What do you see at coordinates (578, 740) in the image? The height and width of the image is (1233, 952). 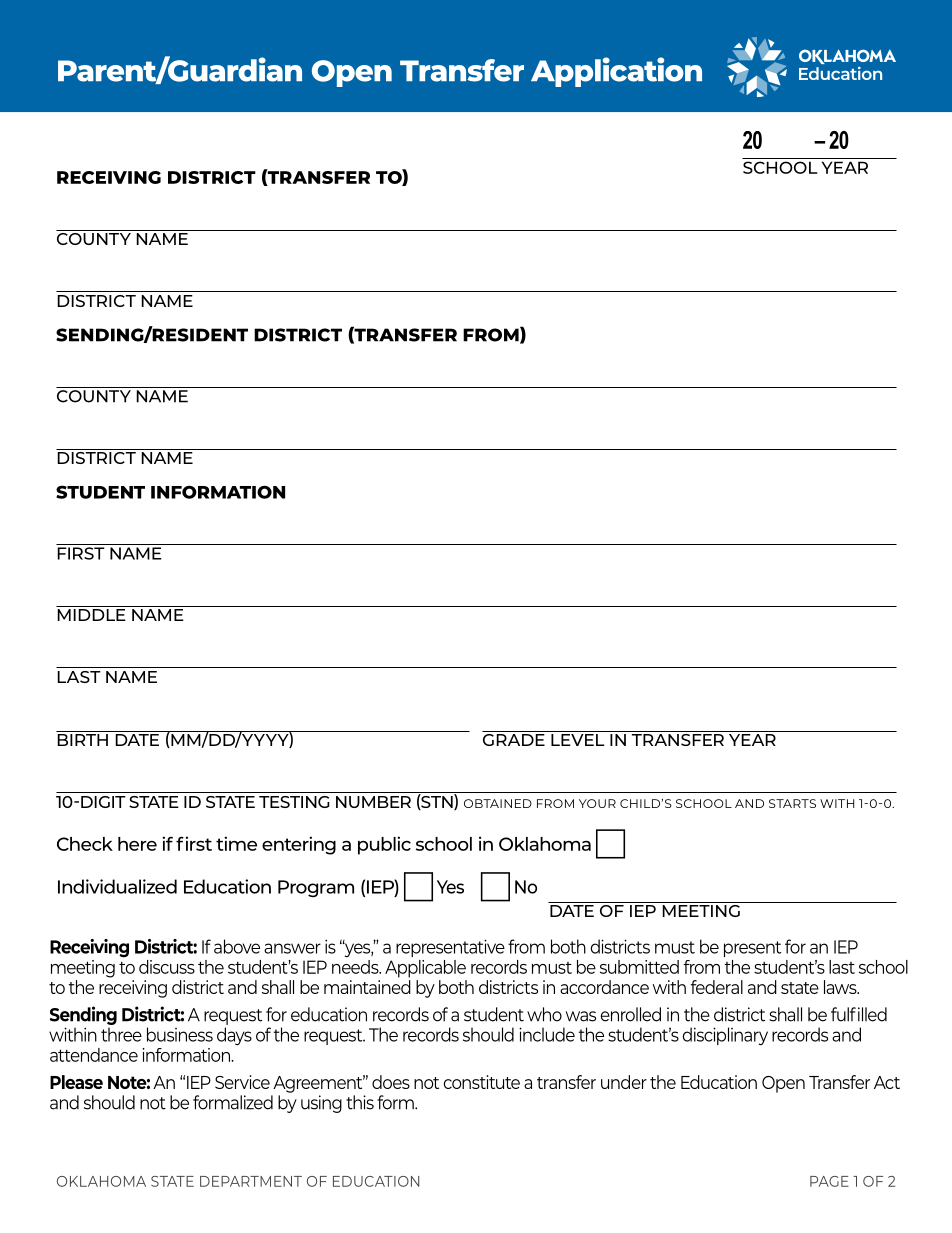 I see `LEVEL` at bounding box center [578, 740].
